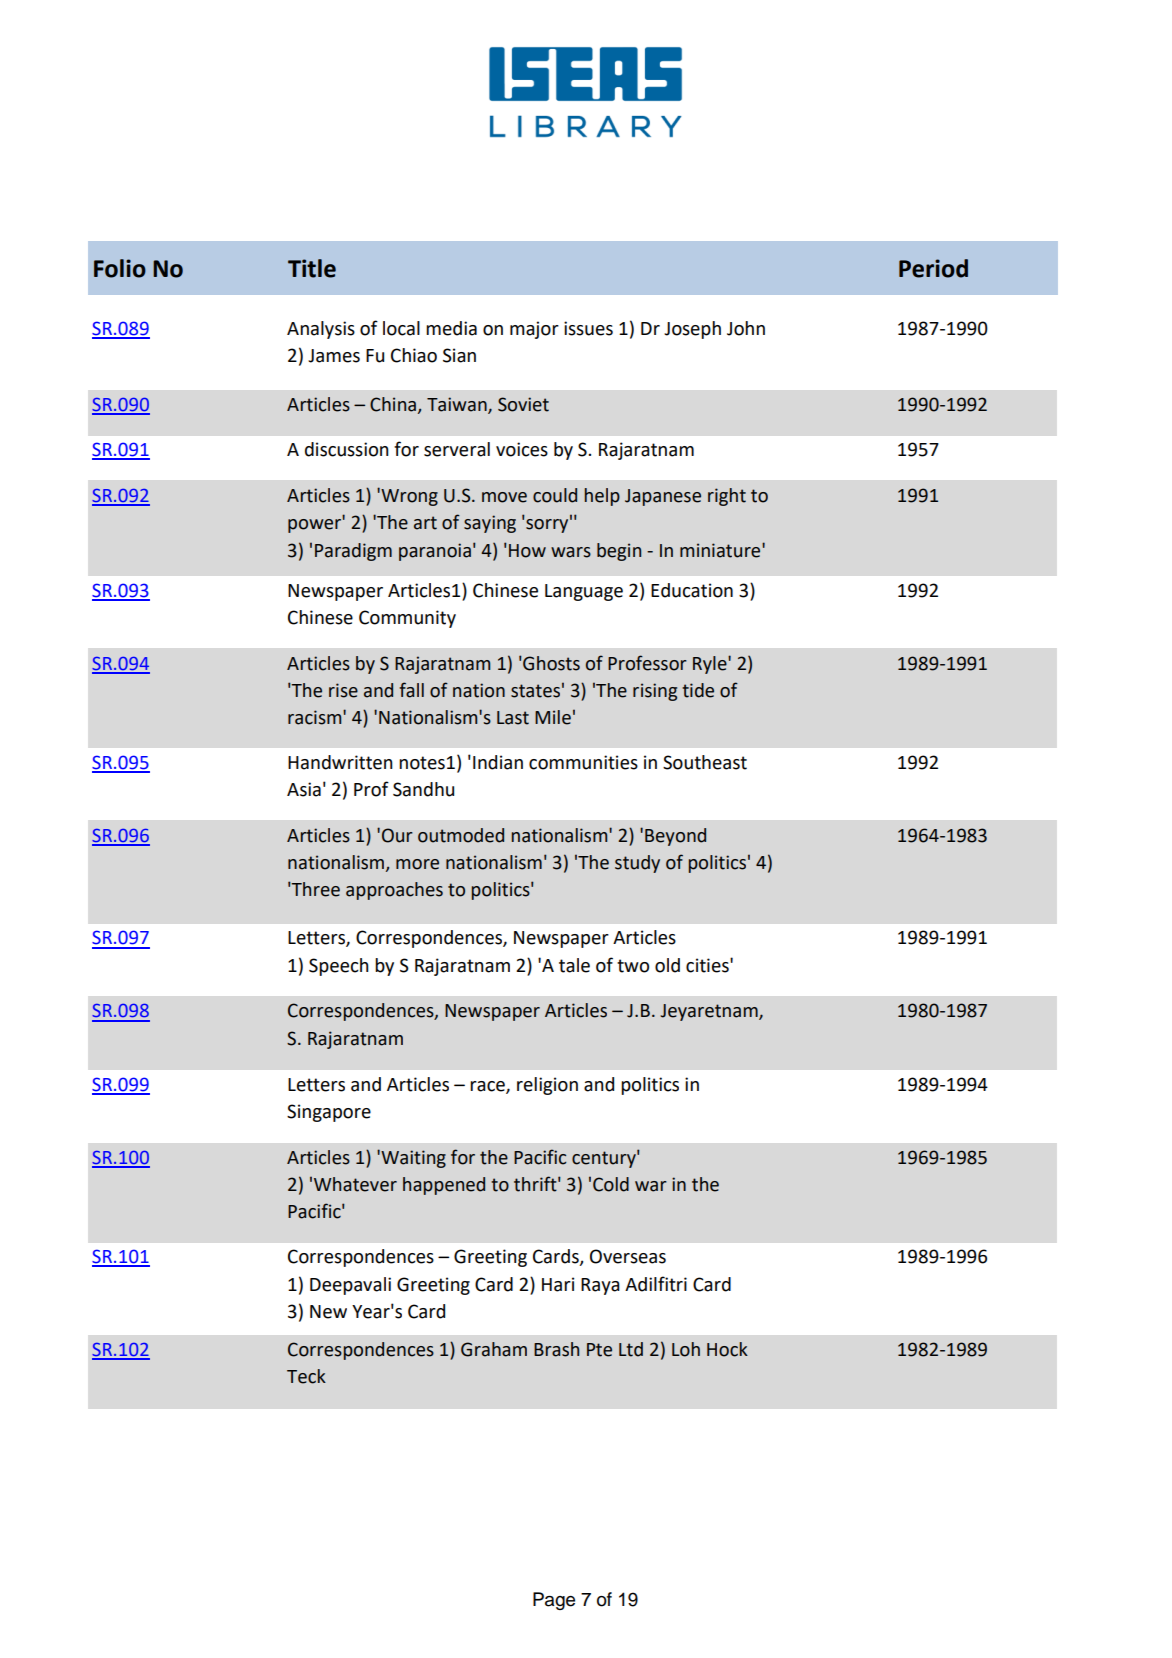 The image size is (1172, 1658). Describe the element at coordinates (498, 762) in the page. I see `Indian` at that location.
